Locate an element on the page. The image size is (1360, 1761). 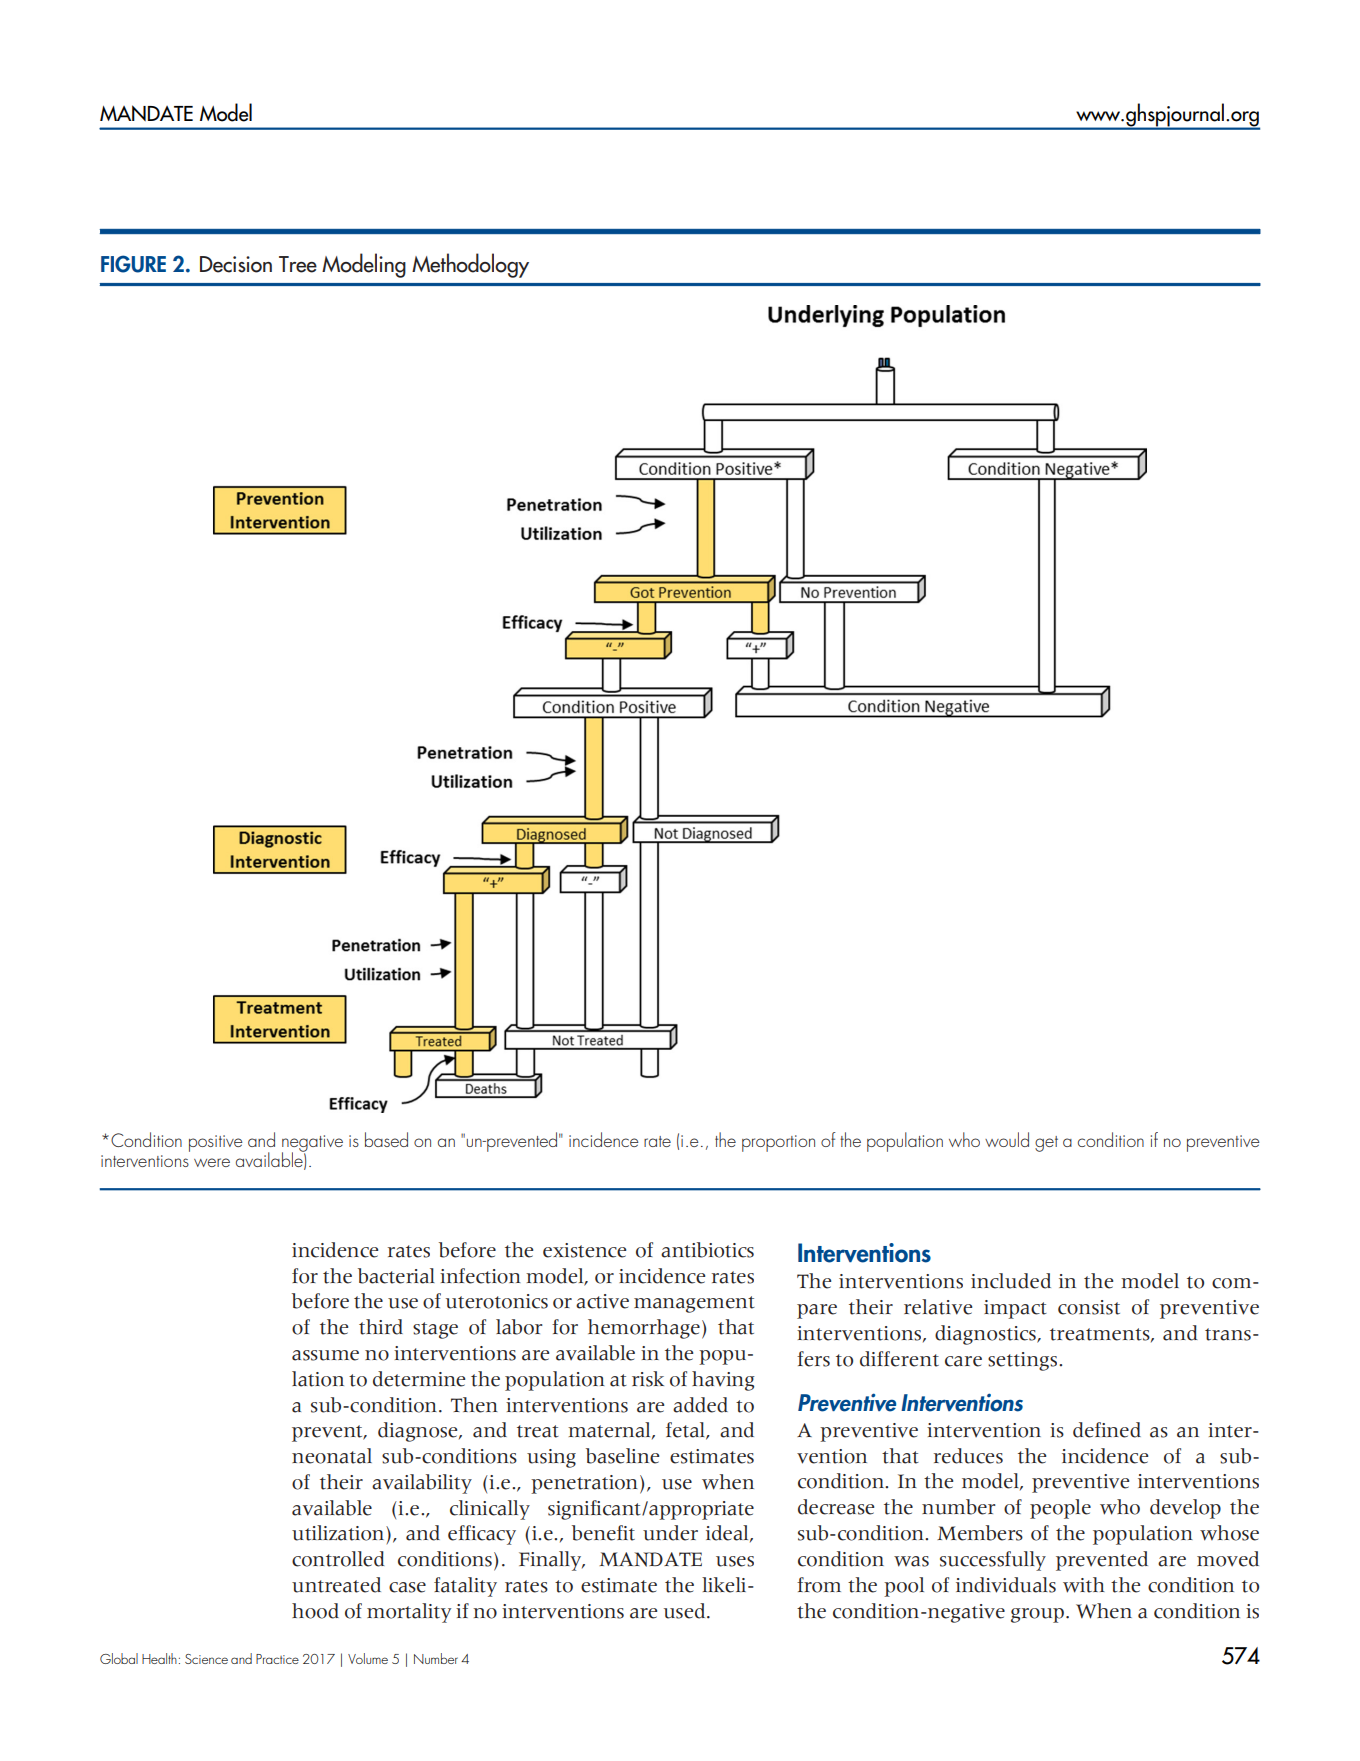
management is located at coordinates (694, 1304).
